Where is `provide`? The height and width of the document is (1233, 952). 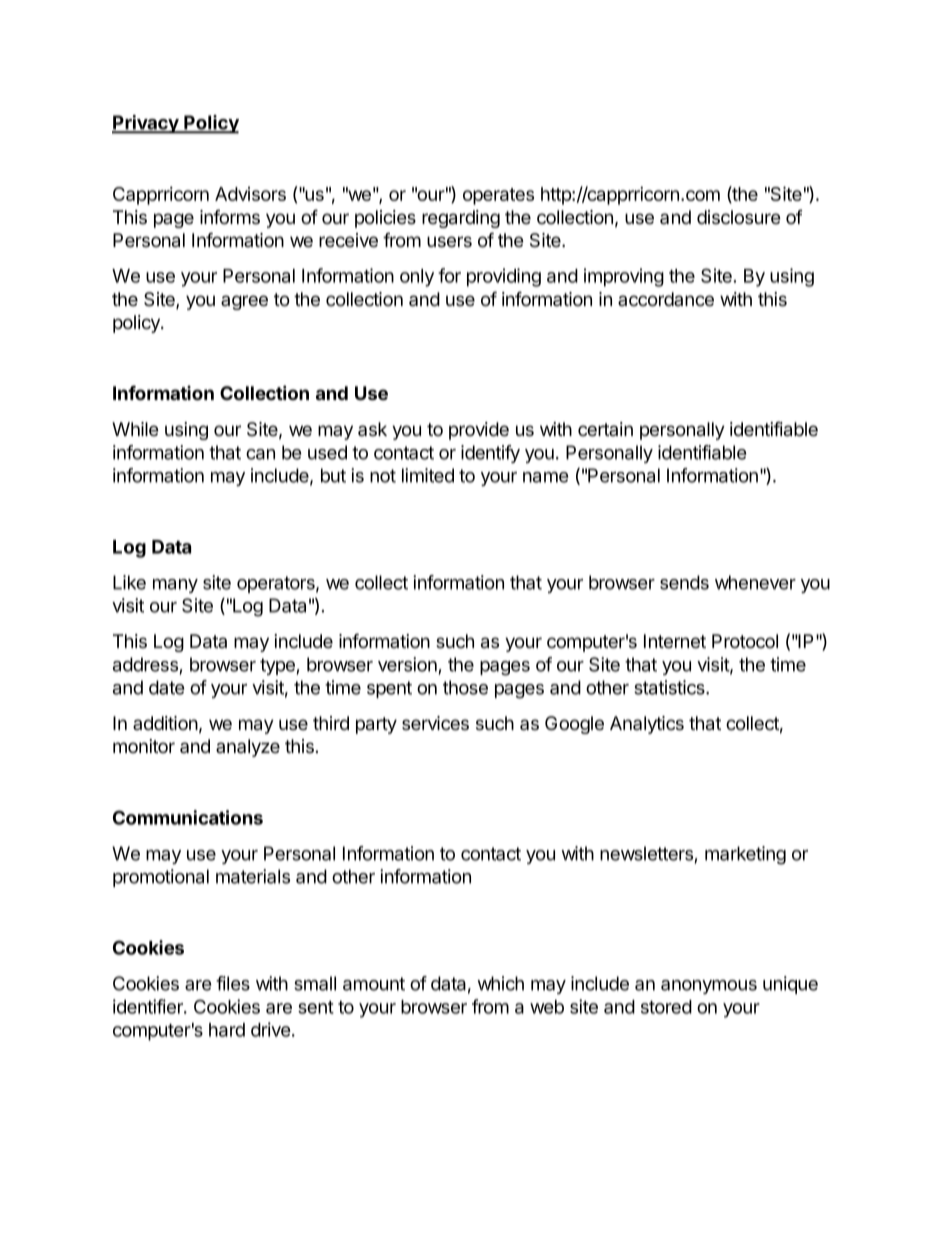 provide is located at coordinates (479, 431).
